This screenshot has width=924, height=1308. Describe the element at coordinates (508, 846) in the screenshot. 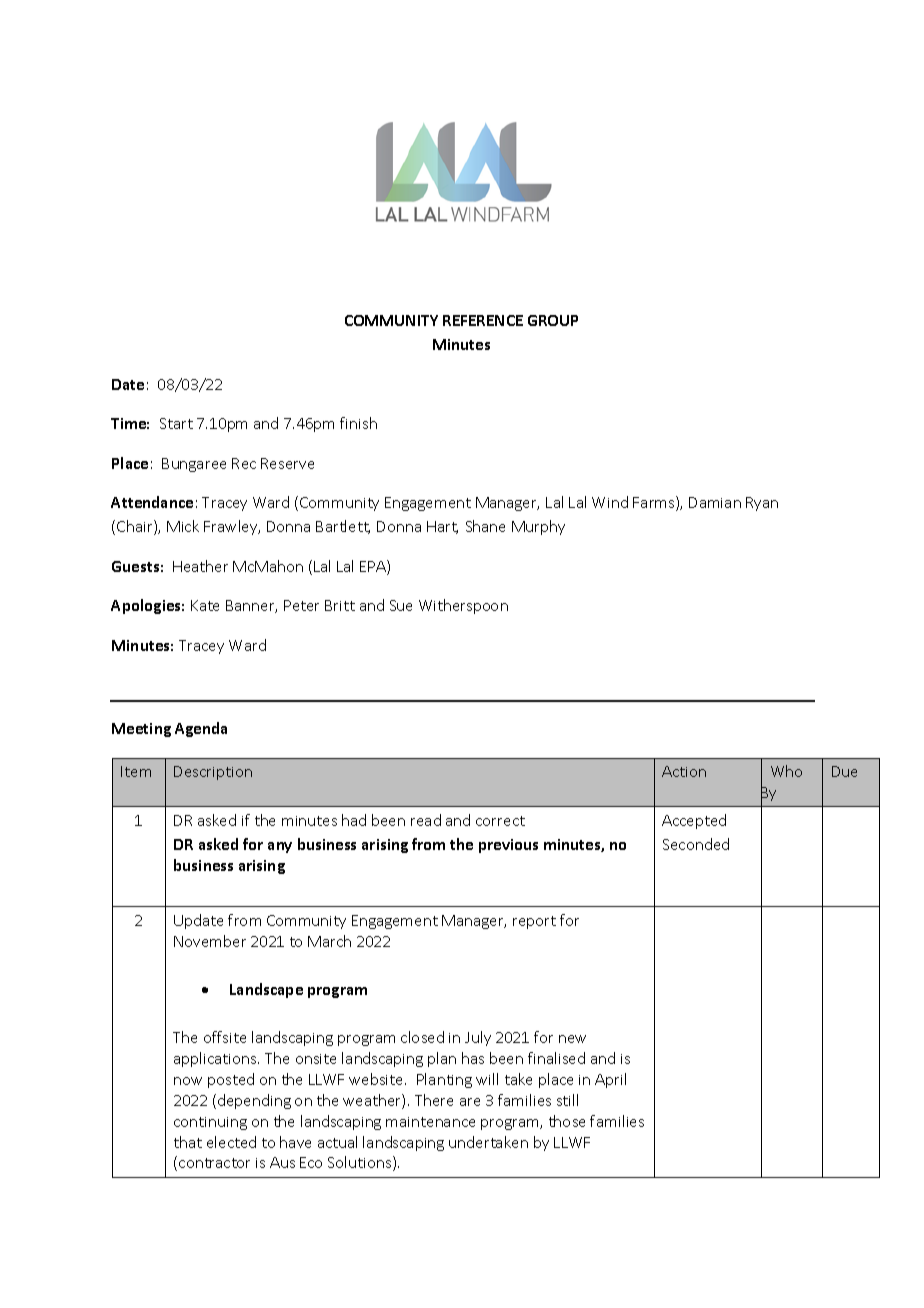

I see `previous` at that location.
